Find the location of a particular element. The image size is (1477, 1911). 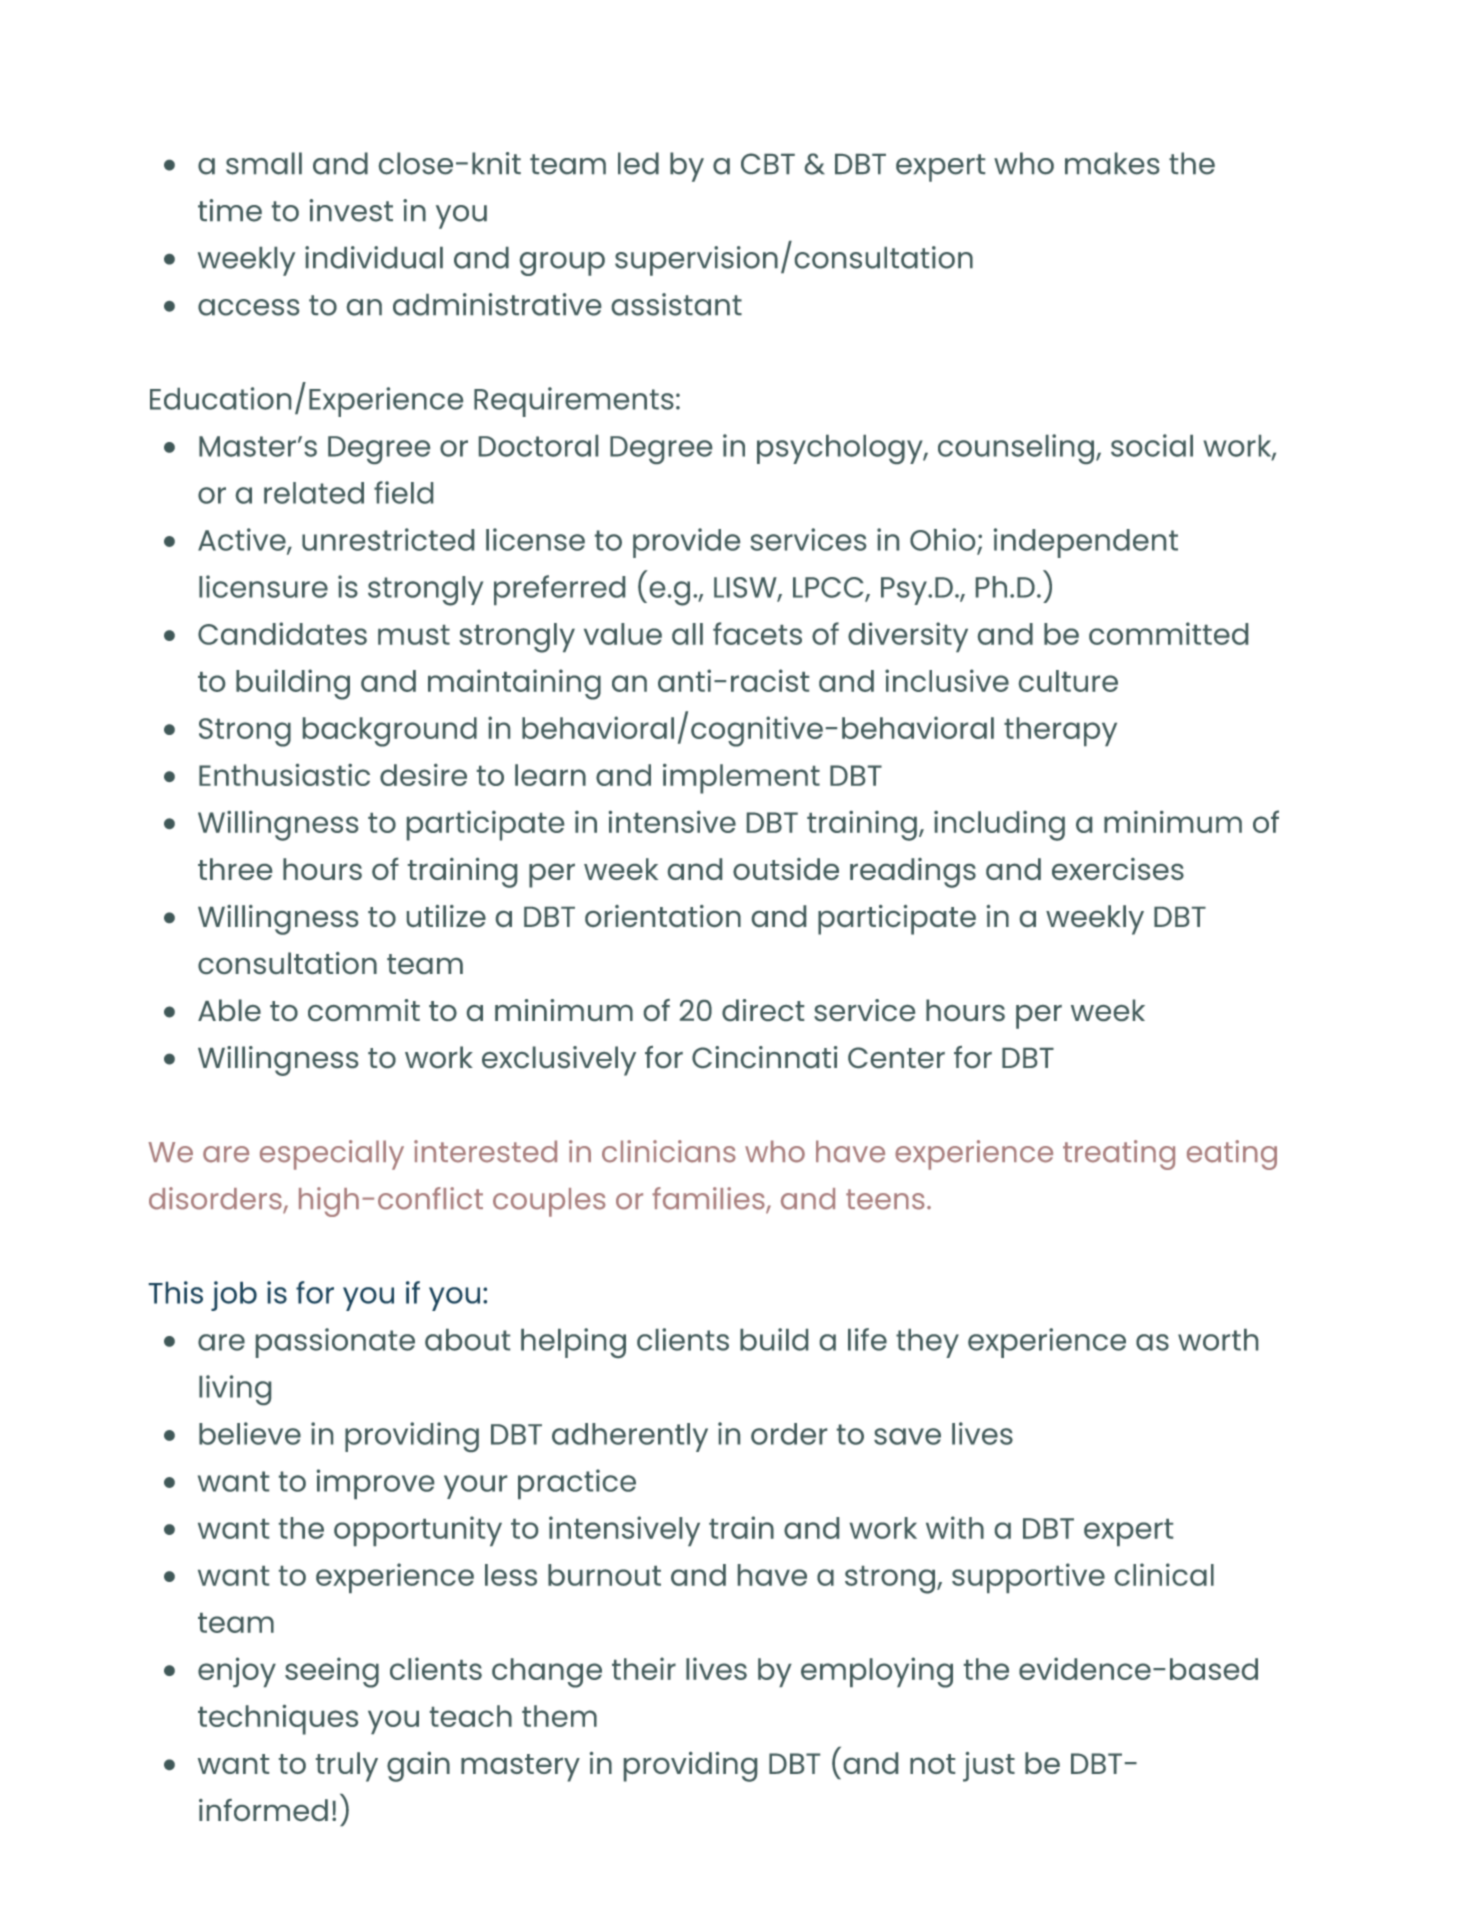

independent is located at coordinates (1086, 543).
